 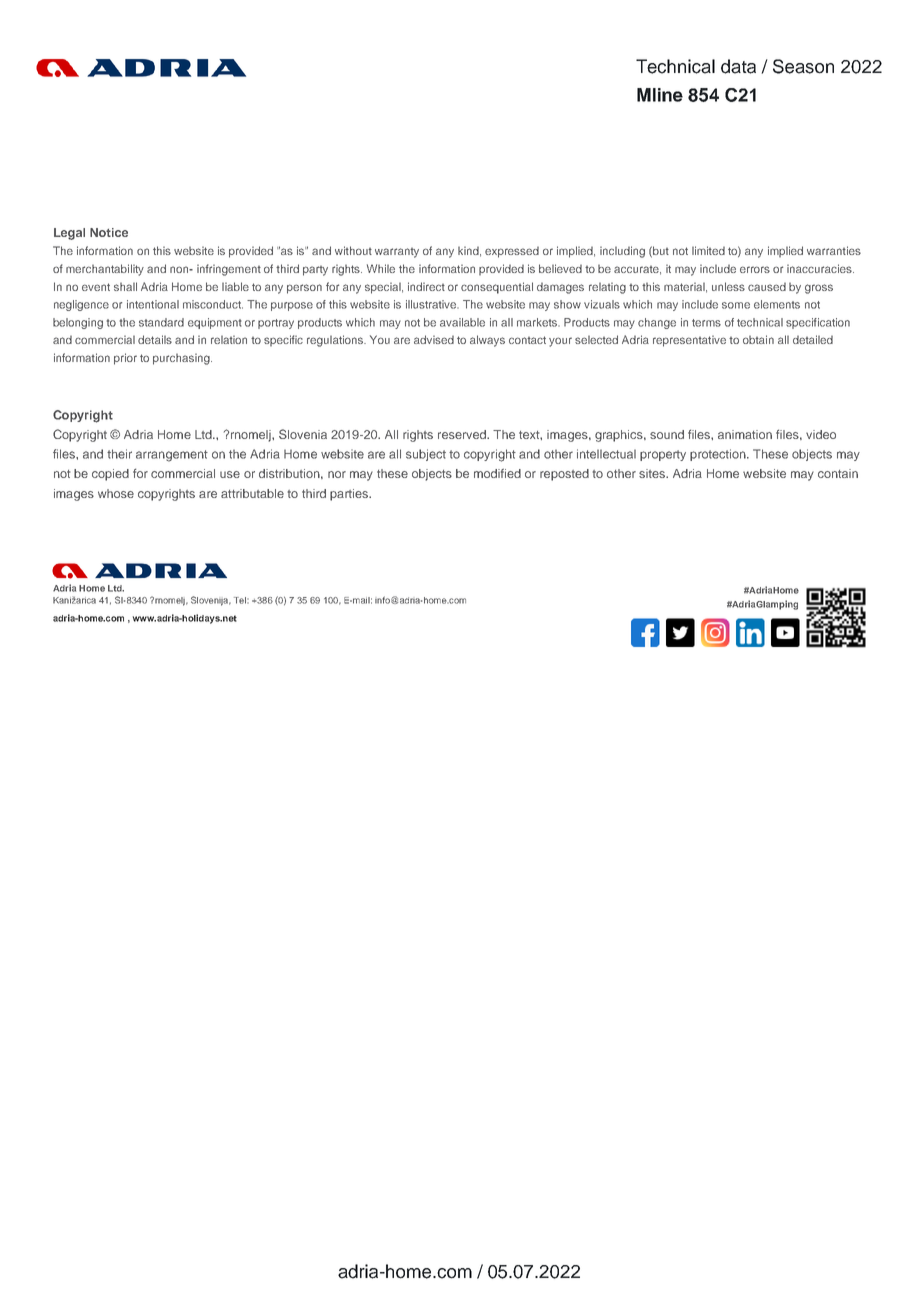 What do you see at coordinates (69, 234) in the image?
I see `Legal` at bounding box center [69, 234].
